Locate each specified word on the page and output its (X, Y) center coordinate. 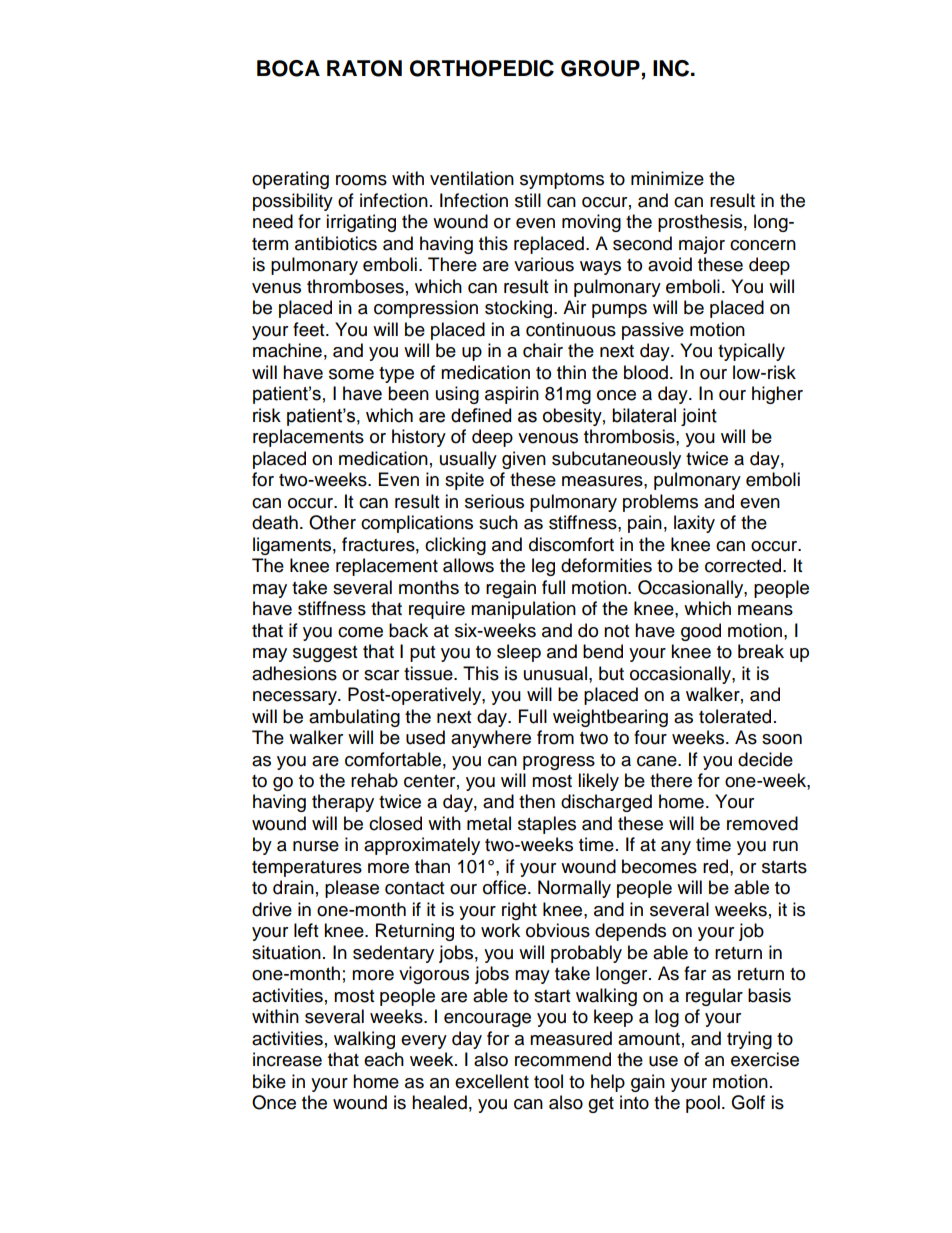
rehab (374, 780)
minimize (667, 178)
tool (548, 1081)
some (351, 374)
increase (287, 1059)
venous (548, 438)
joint (699, 417)
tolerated (735, 716)
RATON (364, 68)
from (555, 737)
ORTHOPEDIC (482, 68)
